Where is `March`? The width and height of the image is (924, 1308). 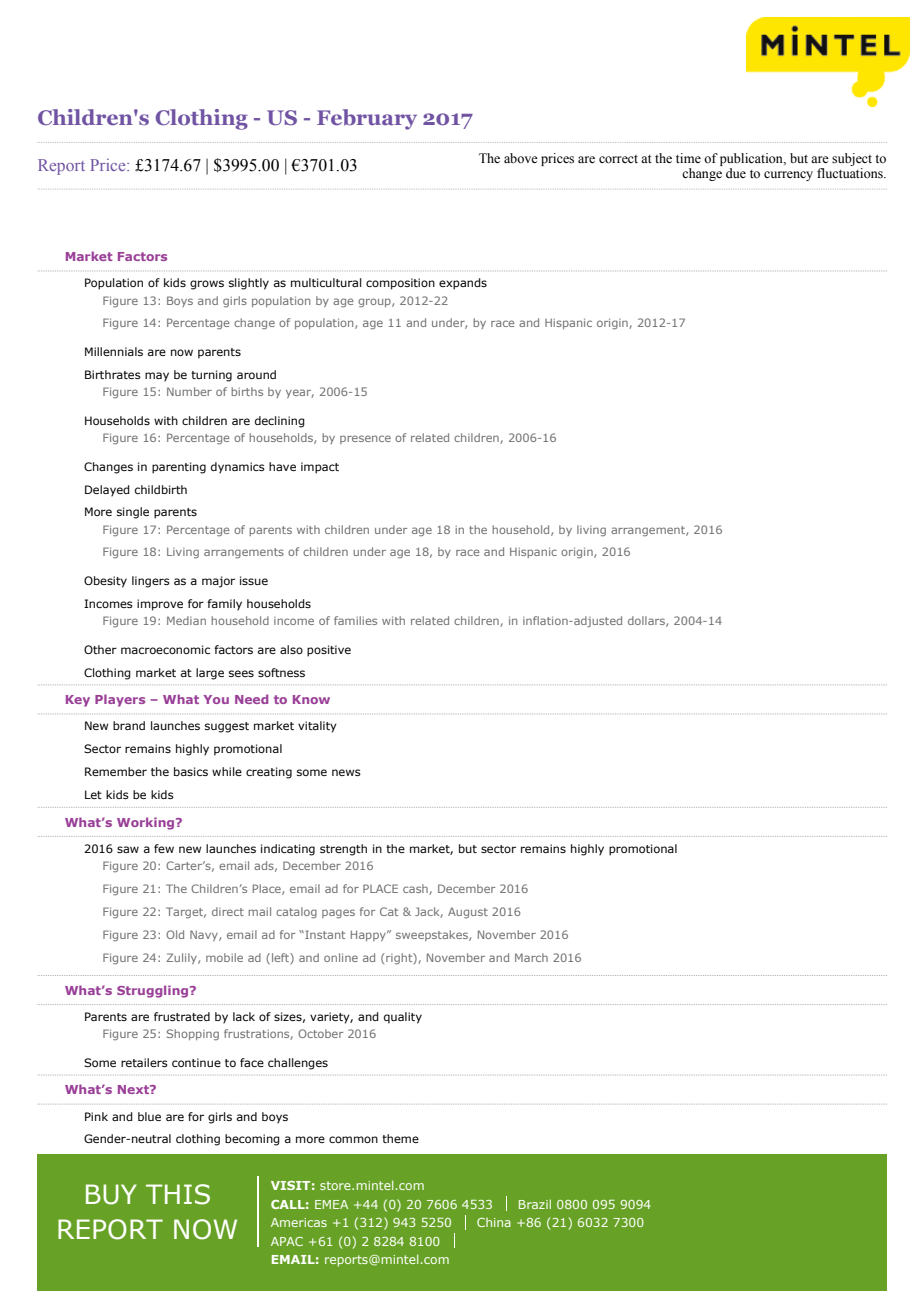 March is located at coordinates (531, 957).
